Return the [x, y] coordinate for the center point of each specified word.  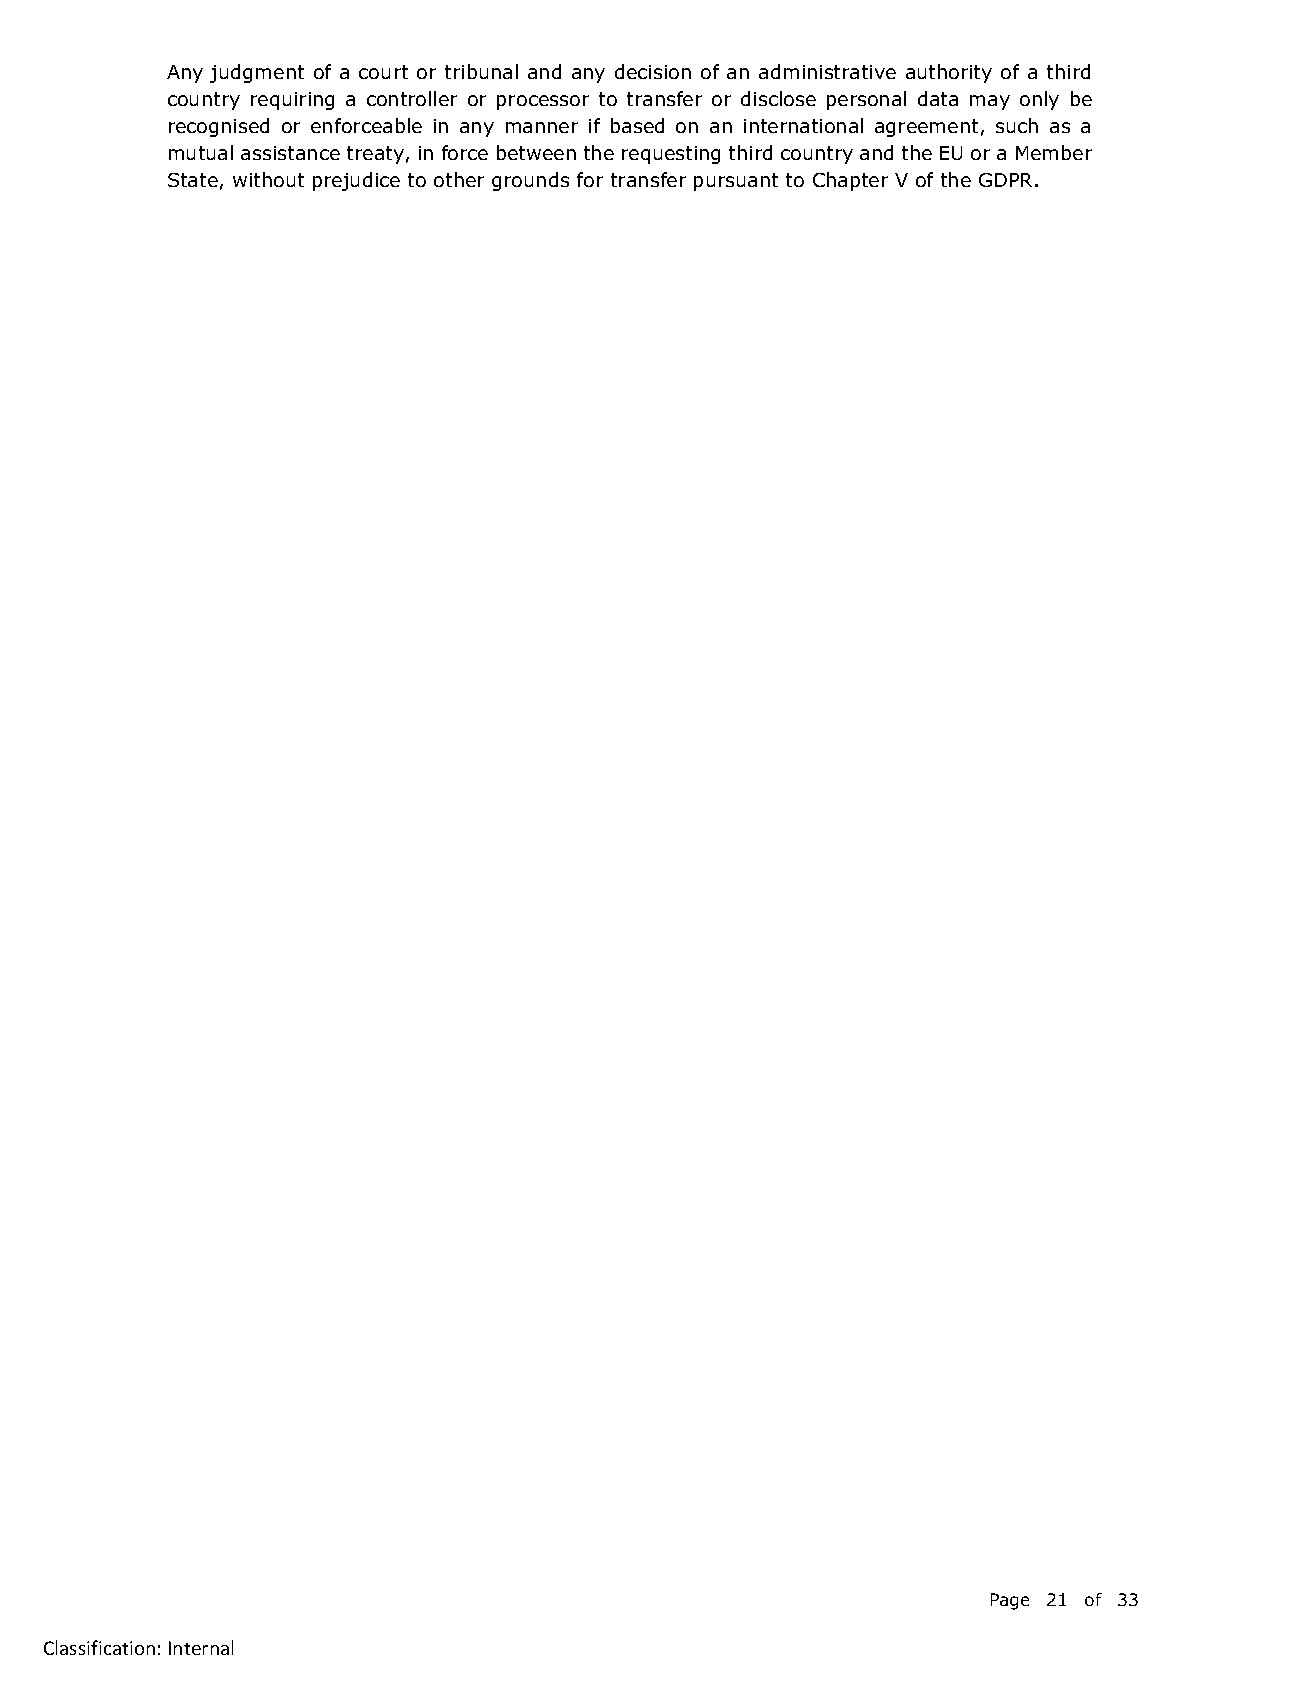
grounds [530, 181]
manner [542, 127]
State [193, 180]
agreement [926, 128]
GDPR [1007, 180]
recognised [219, 127]
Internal [201, 1647]
